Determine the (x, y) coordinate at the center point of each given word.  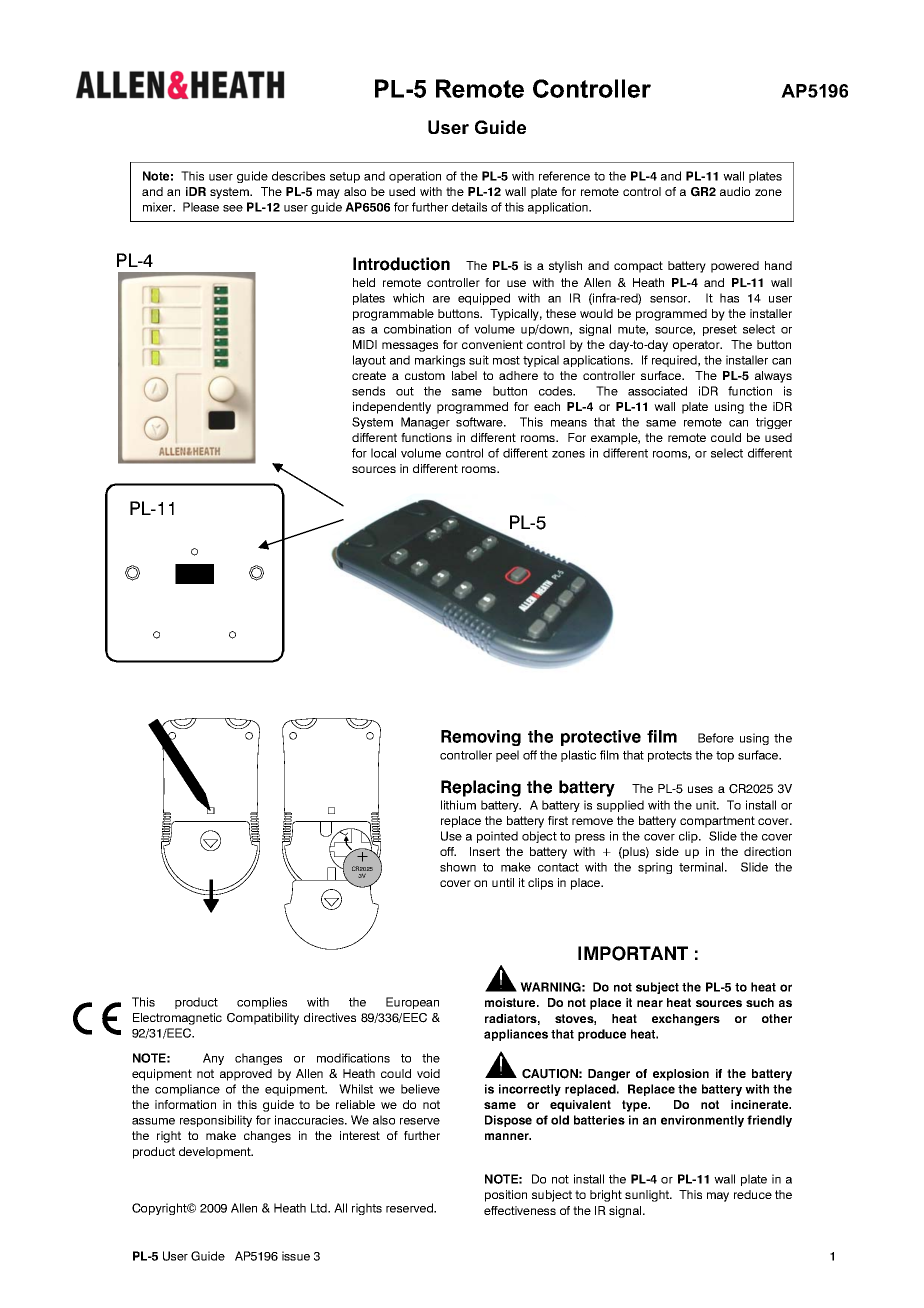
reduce (753, 1194)
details (469, 207)
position (506, 1196)
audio (735, 191)
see (233, 208)
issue (296, 1256)
